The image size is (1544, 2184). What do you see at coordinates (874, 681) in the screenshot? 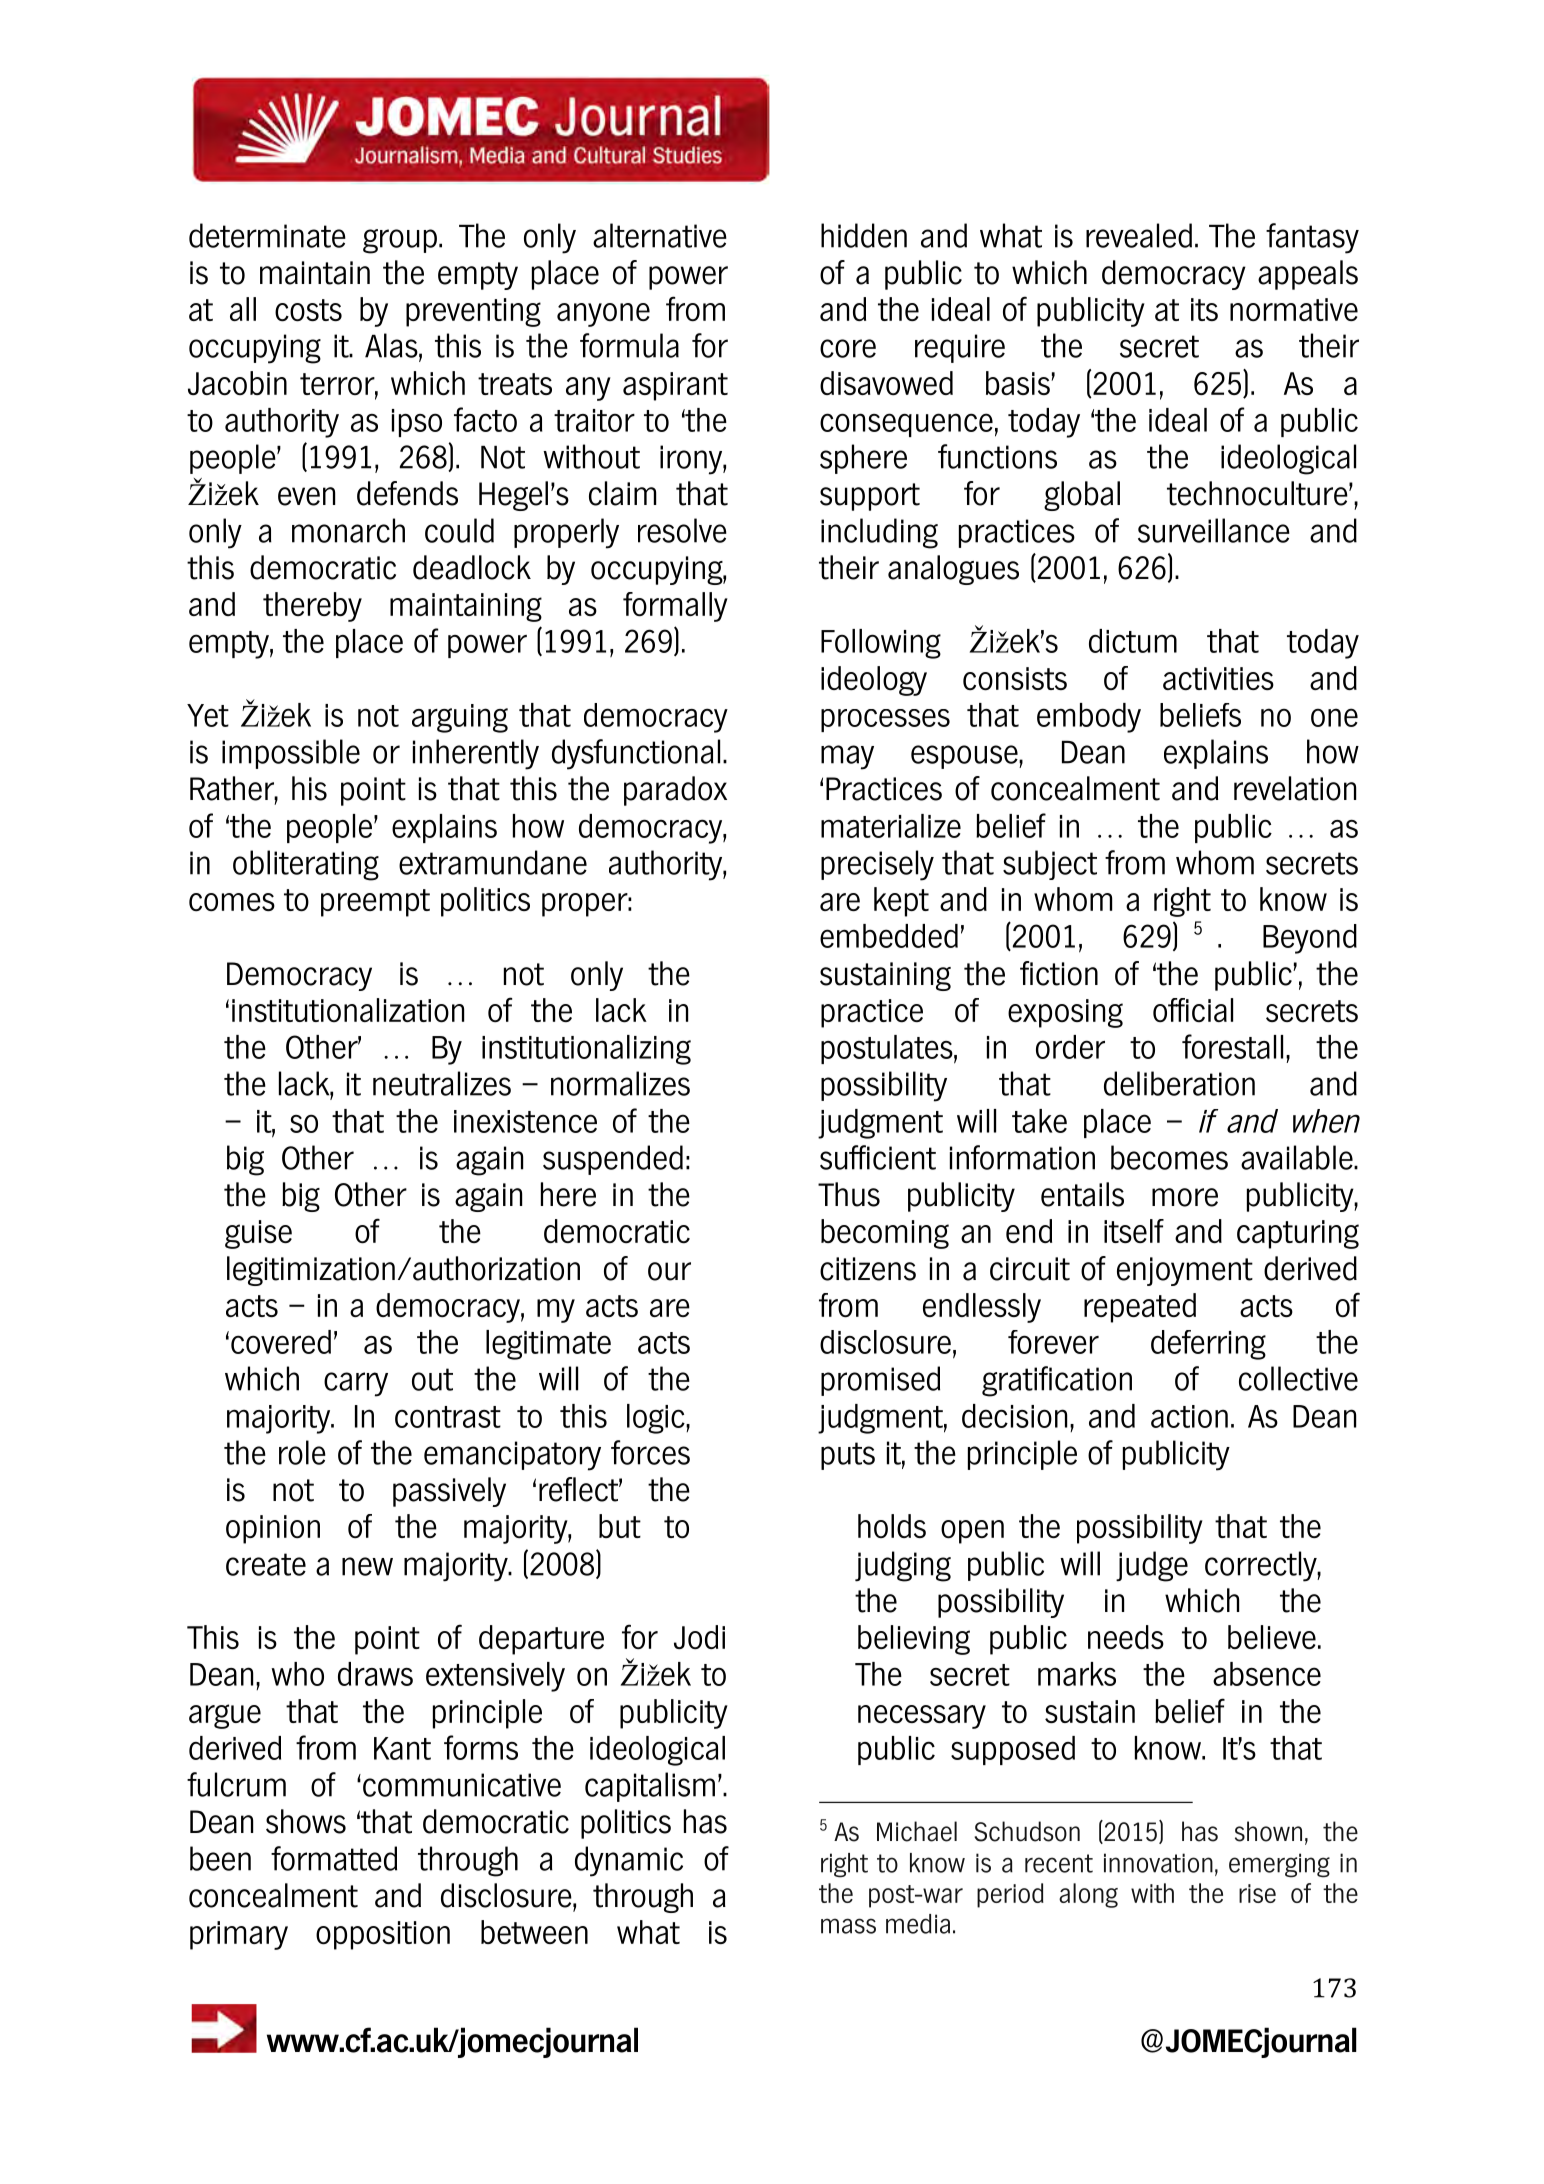
I see `ideology` at bounding box center [874, 681].
